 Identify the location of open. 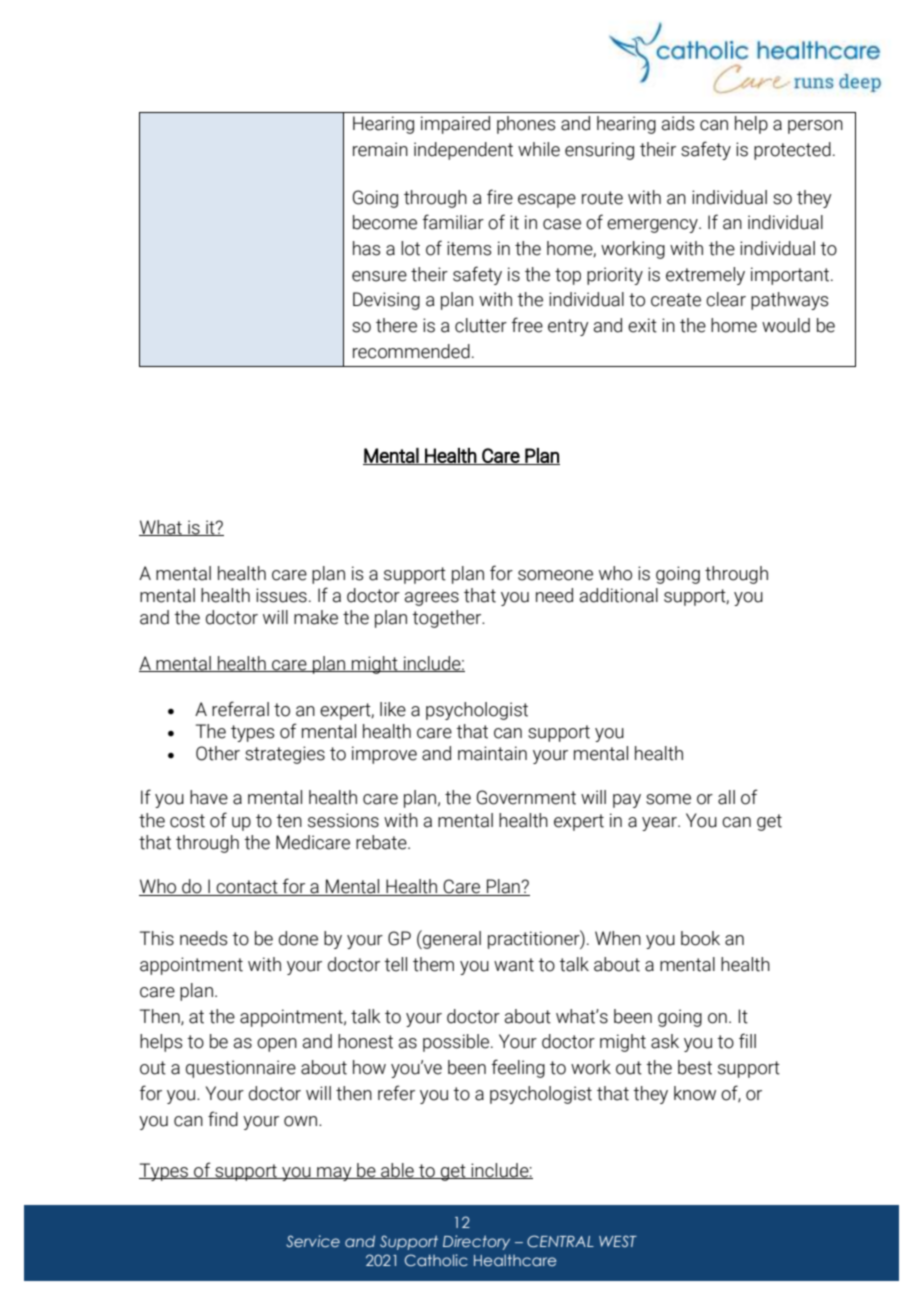
(277, 1045).
